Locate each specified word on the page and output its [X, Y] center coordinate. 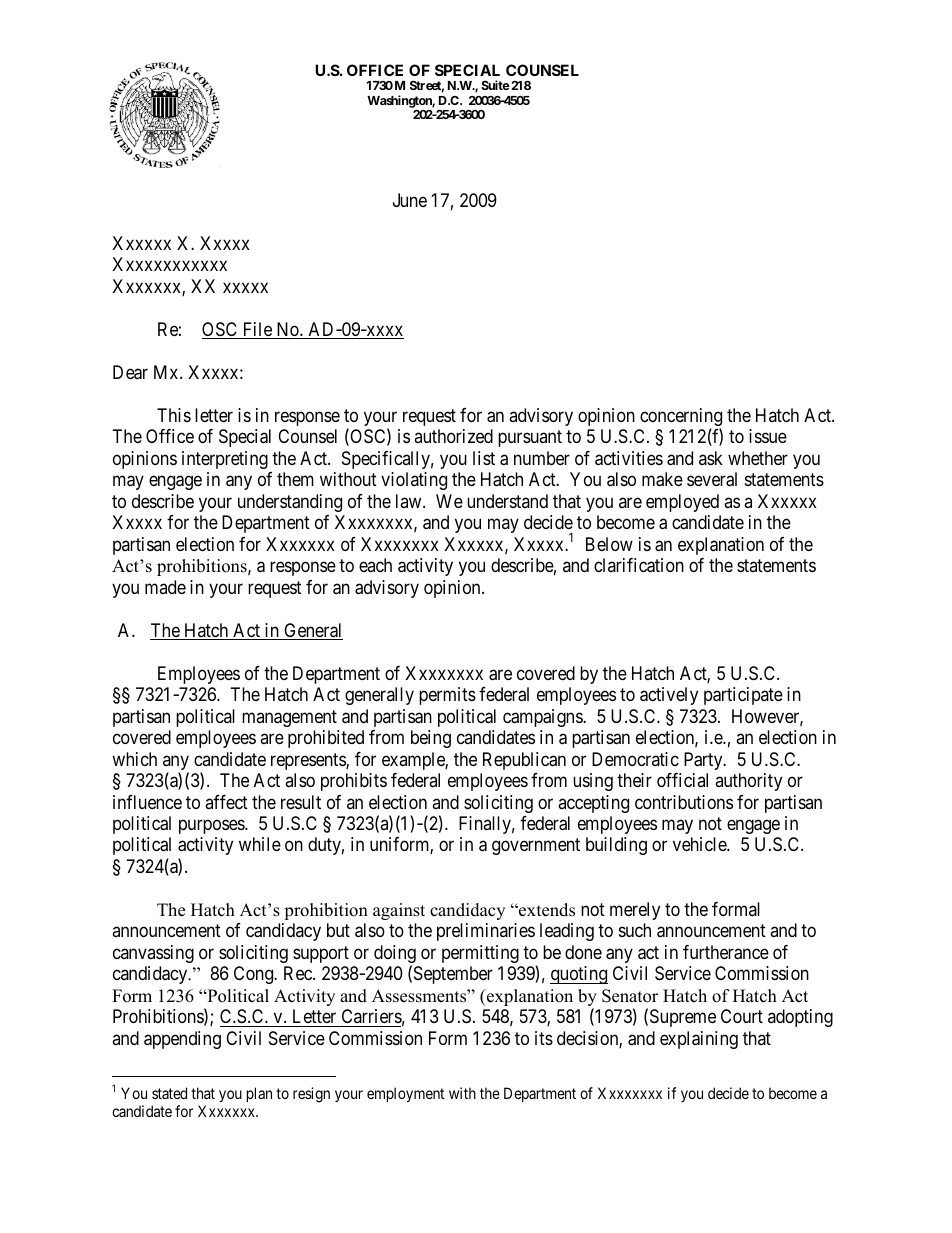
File [257, 330]
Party [704, 761]
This [174, 415]
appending [182, 1040]
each [375, 565]
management [289, 718]
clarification [639, 565]
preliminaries [486, 932]
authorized [453, 436]
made [165, 587]
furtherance [726, 952]
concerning [681, 418]
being [431, 739]
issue [768, 436]
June [410, 200]
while [260, 844]
